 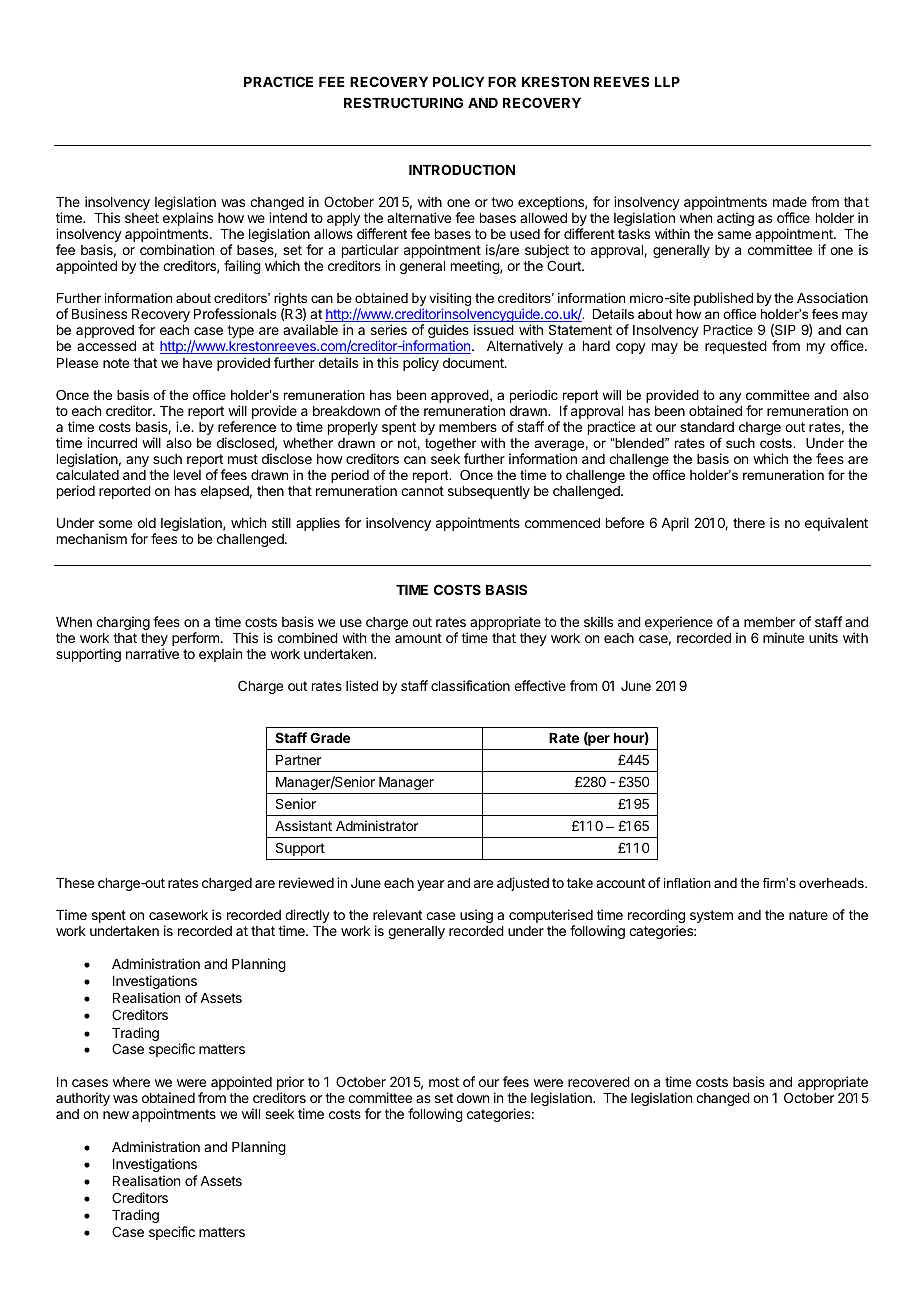 I want to click on charging, so click(x=123, y=623).
